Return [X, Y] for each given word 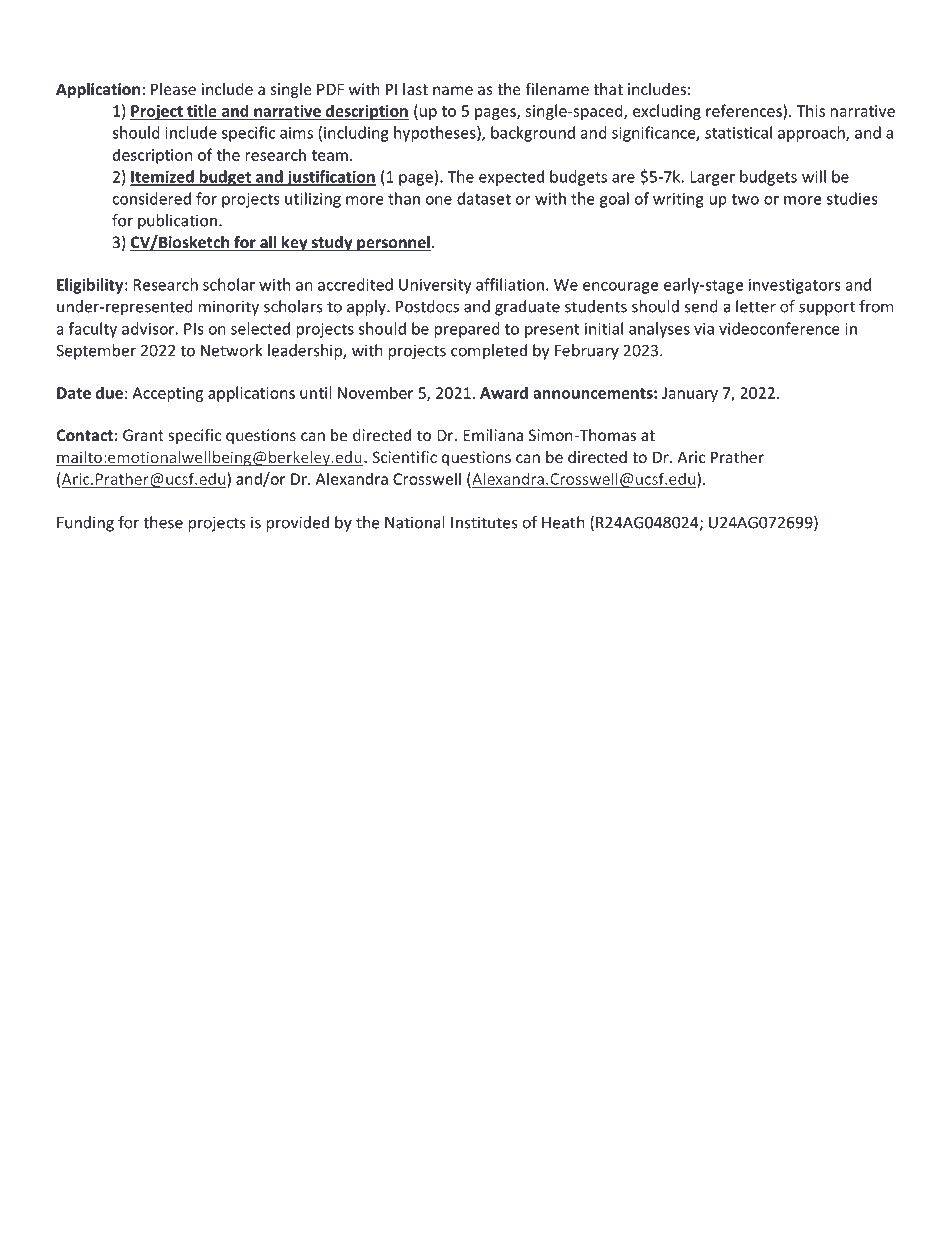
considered [151, 198]
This [810, 110]
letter [756, 306]
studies [852, 198]
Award [504, 392]
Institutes [484, 522]
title [202, 111]
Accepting [167, 394]
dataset [484, 198]
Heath [563, 522]
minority [229, 308]
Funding [85, 524]
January [690, 394]
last [415, 89]
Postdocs [427, 306]
